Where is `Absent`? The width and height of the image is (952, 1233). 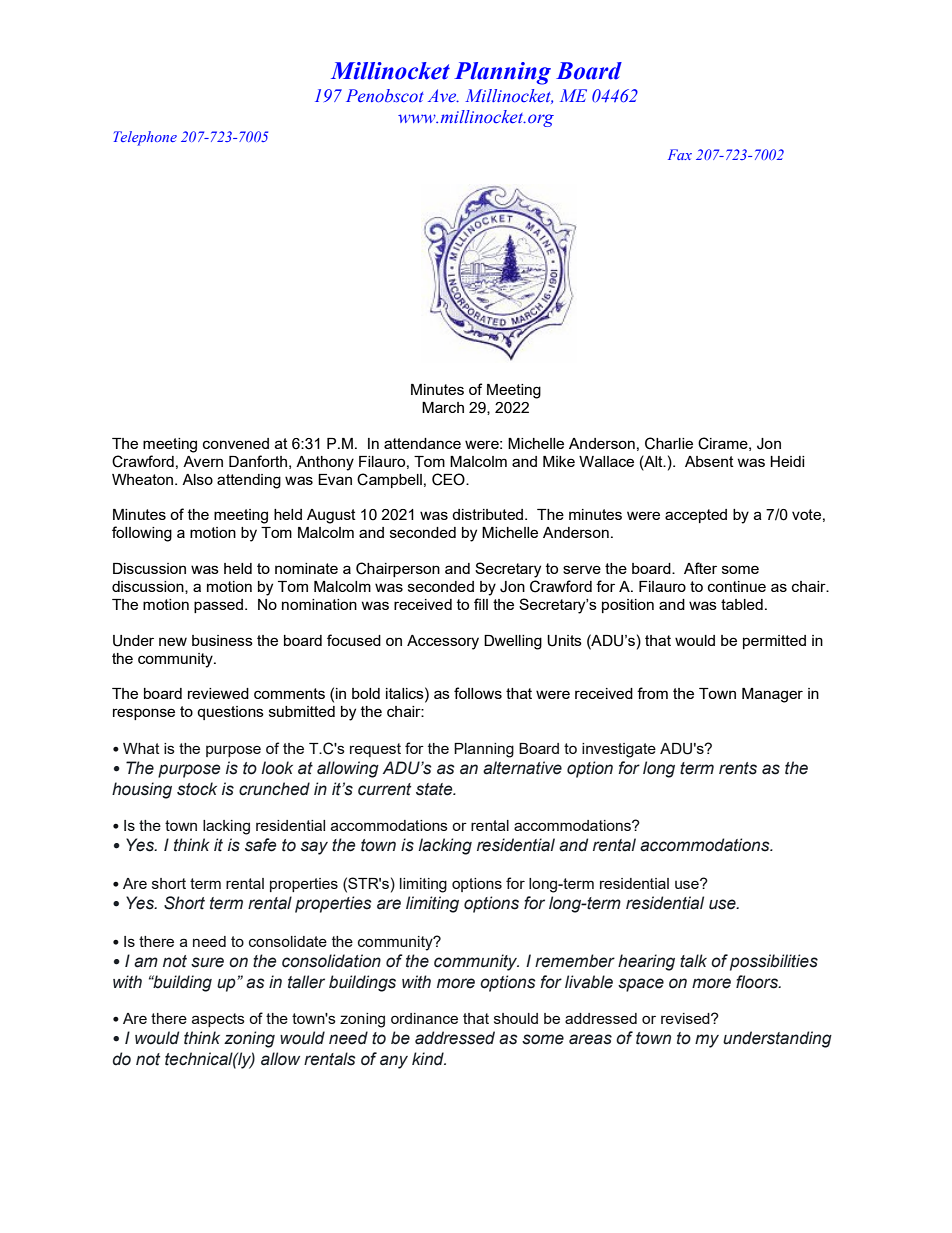
Absent is located at coordinates (709, 461).
